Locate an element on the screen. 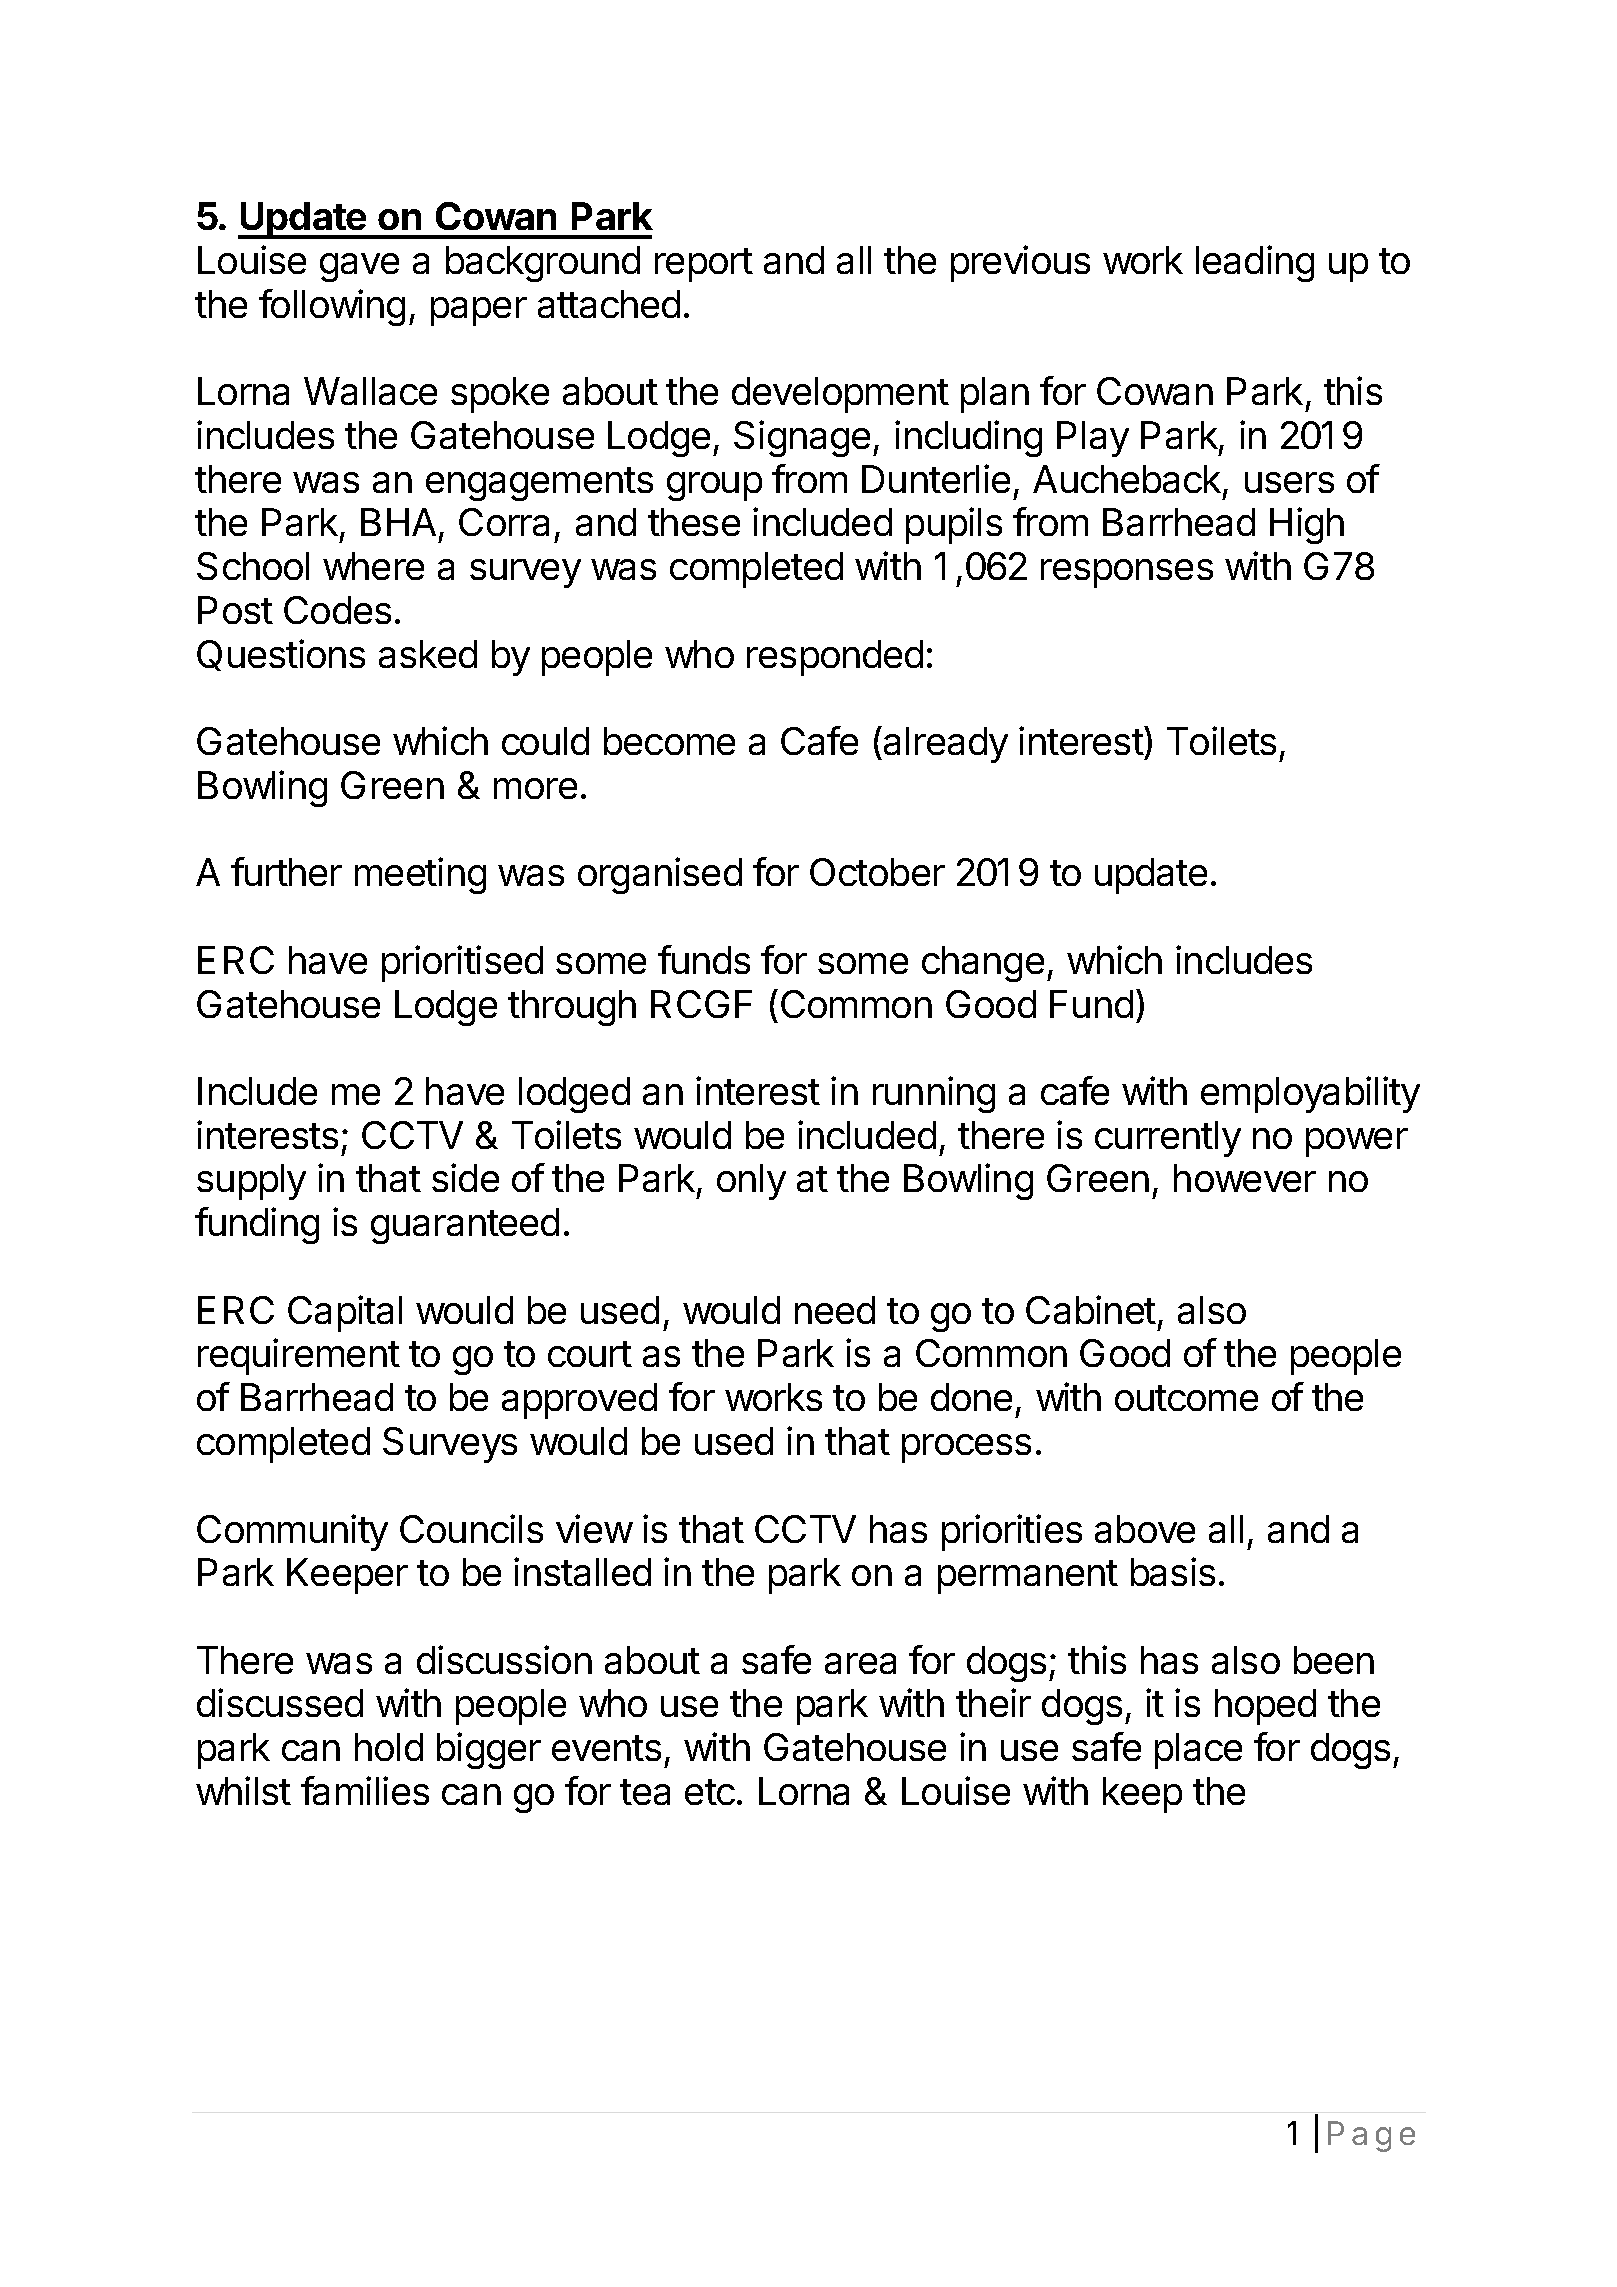  running is located at coordinates (934, 1094).
